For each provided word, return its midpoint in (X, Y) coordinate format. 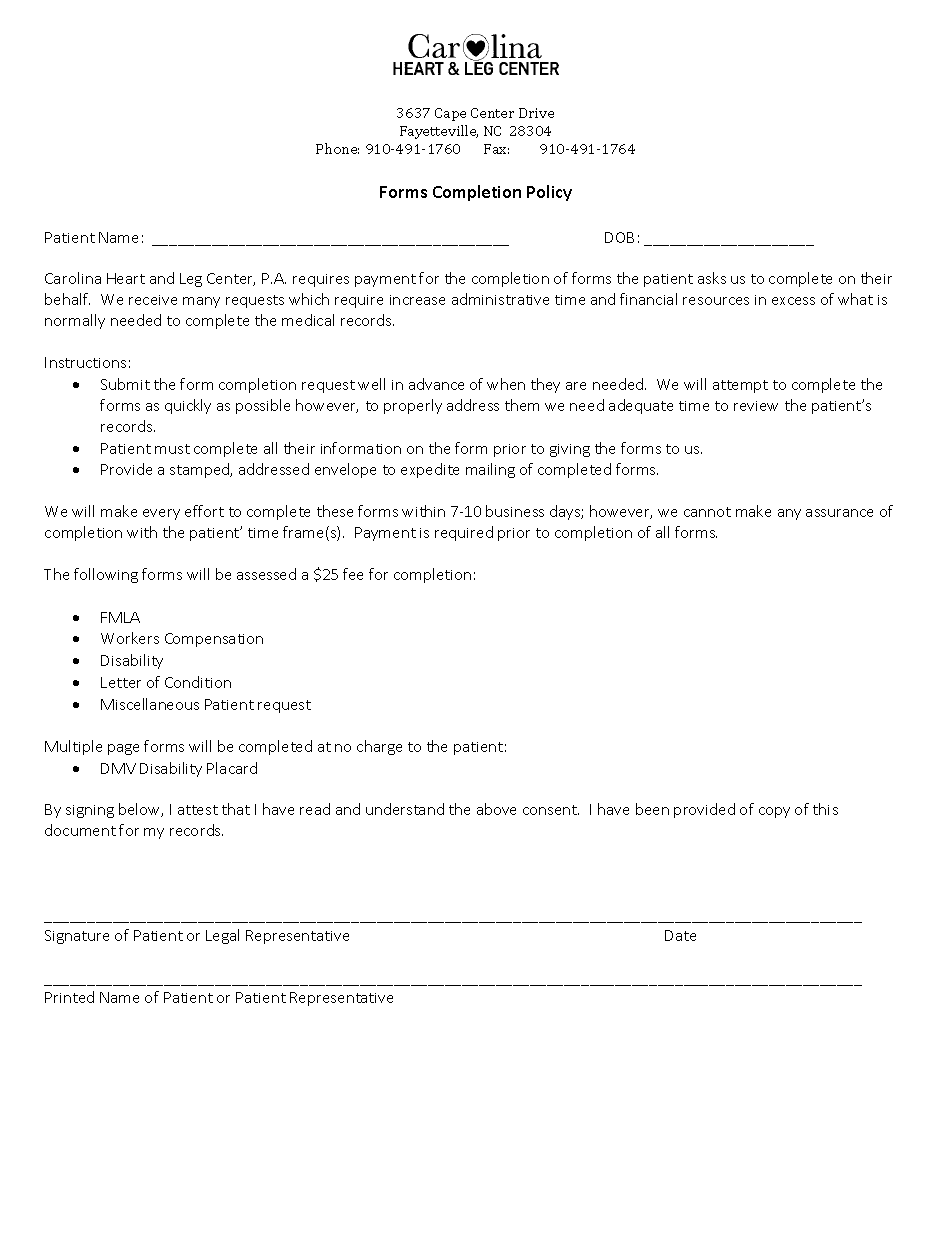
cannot (707, 512)
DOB (619, 237)
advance (436, 384)
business (515, 511)
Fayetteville (439, 132)
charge (379, 747)
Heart (126, 278)
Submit (125, 384)
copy (774, 812)
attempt (740, 386)
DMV (118, 768)
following (106, 575)
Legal (222, 936)
